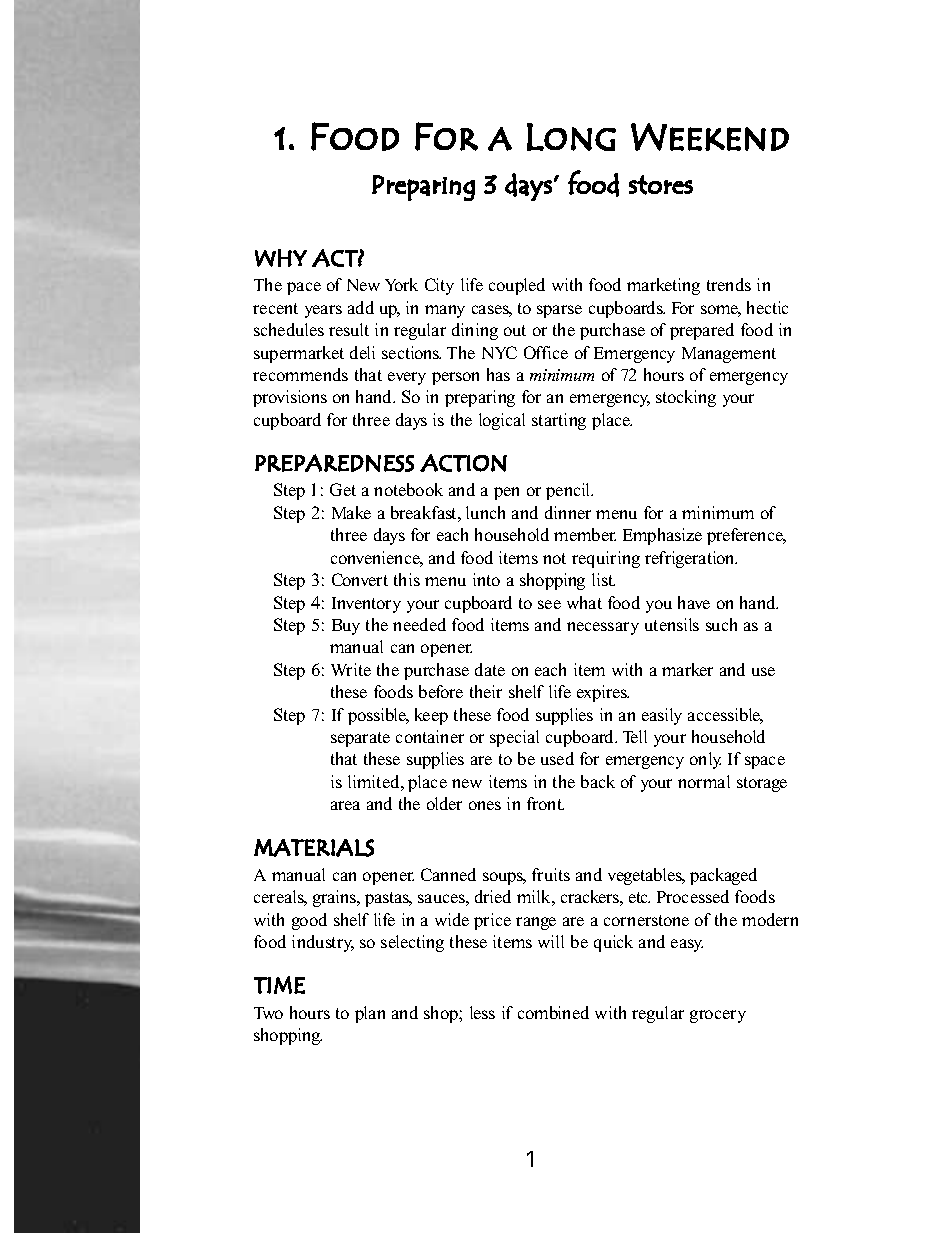 This screenshot has height=1233, width=952. I want to click on coupled, so click(517, 286).
